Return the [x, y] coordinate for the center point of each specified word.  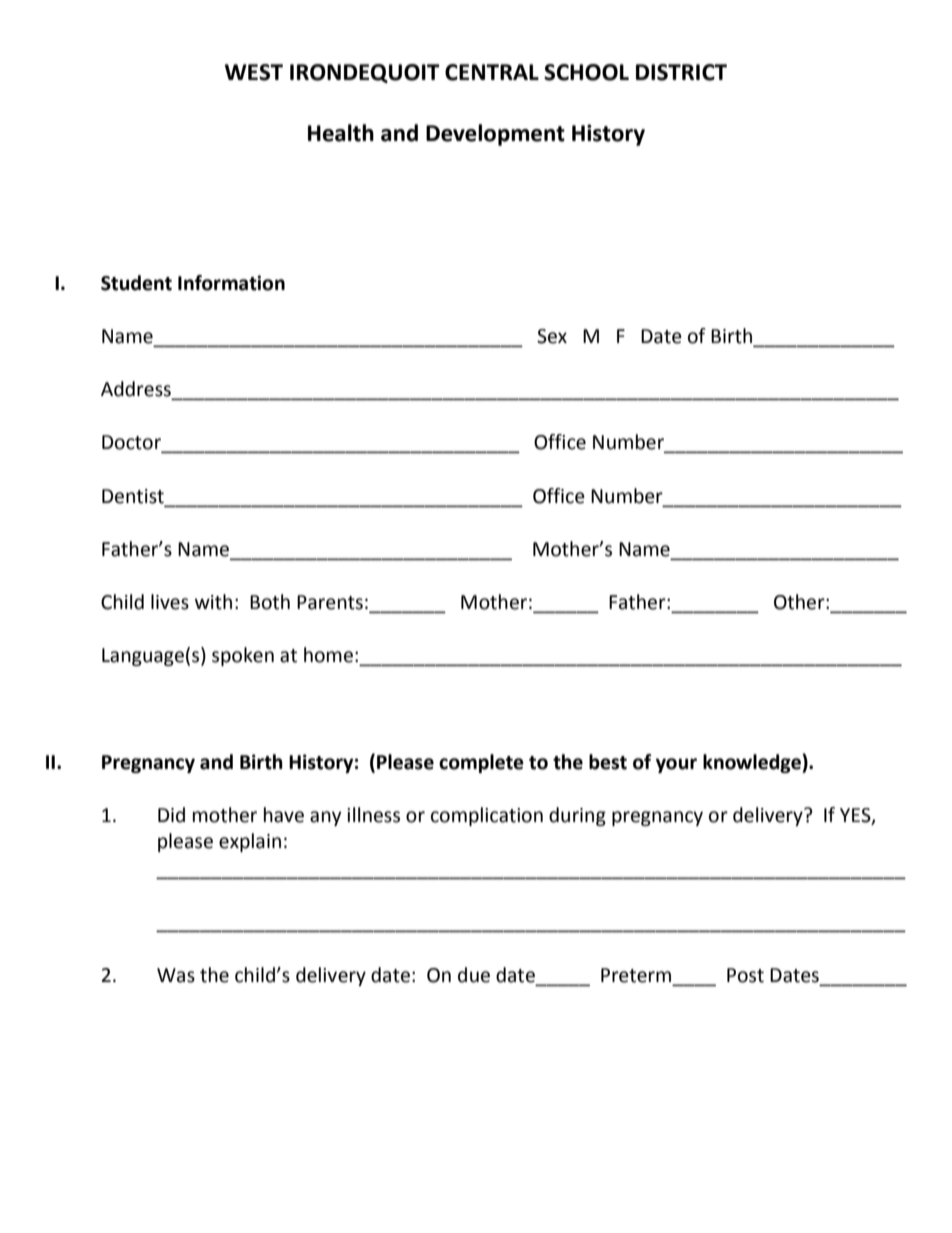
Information [231, 283]
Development [495, 135]
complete [481, 763]
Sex [552, 336]
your [676, 765]
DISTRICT [681, 72]
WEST [254, 72]
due [474, 975]
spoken [243, 656]
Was [176, 975]
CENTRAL [492, 72]
